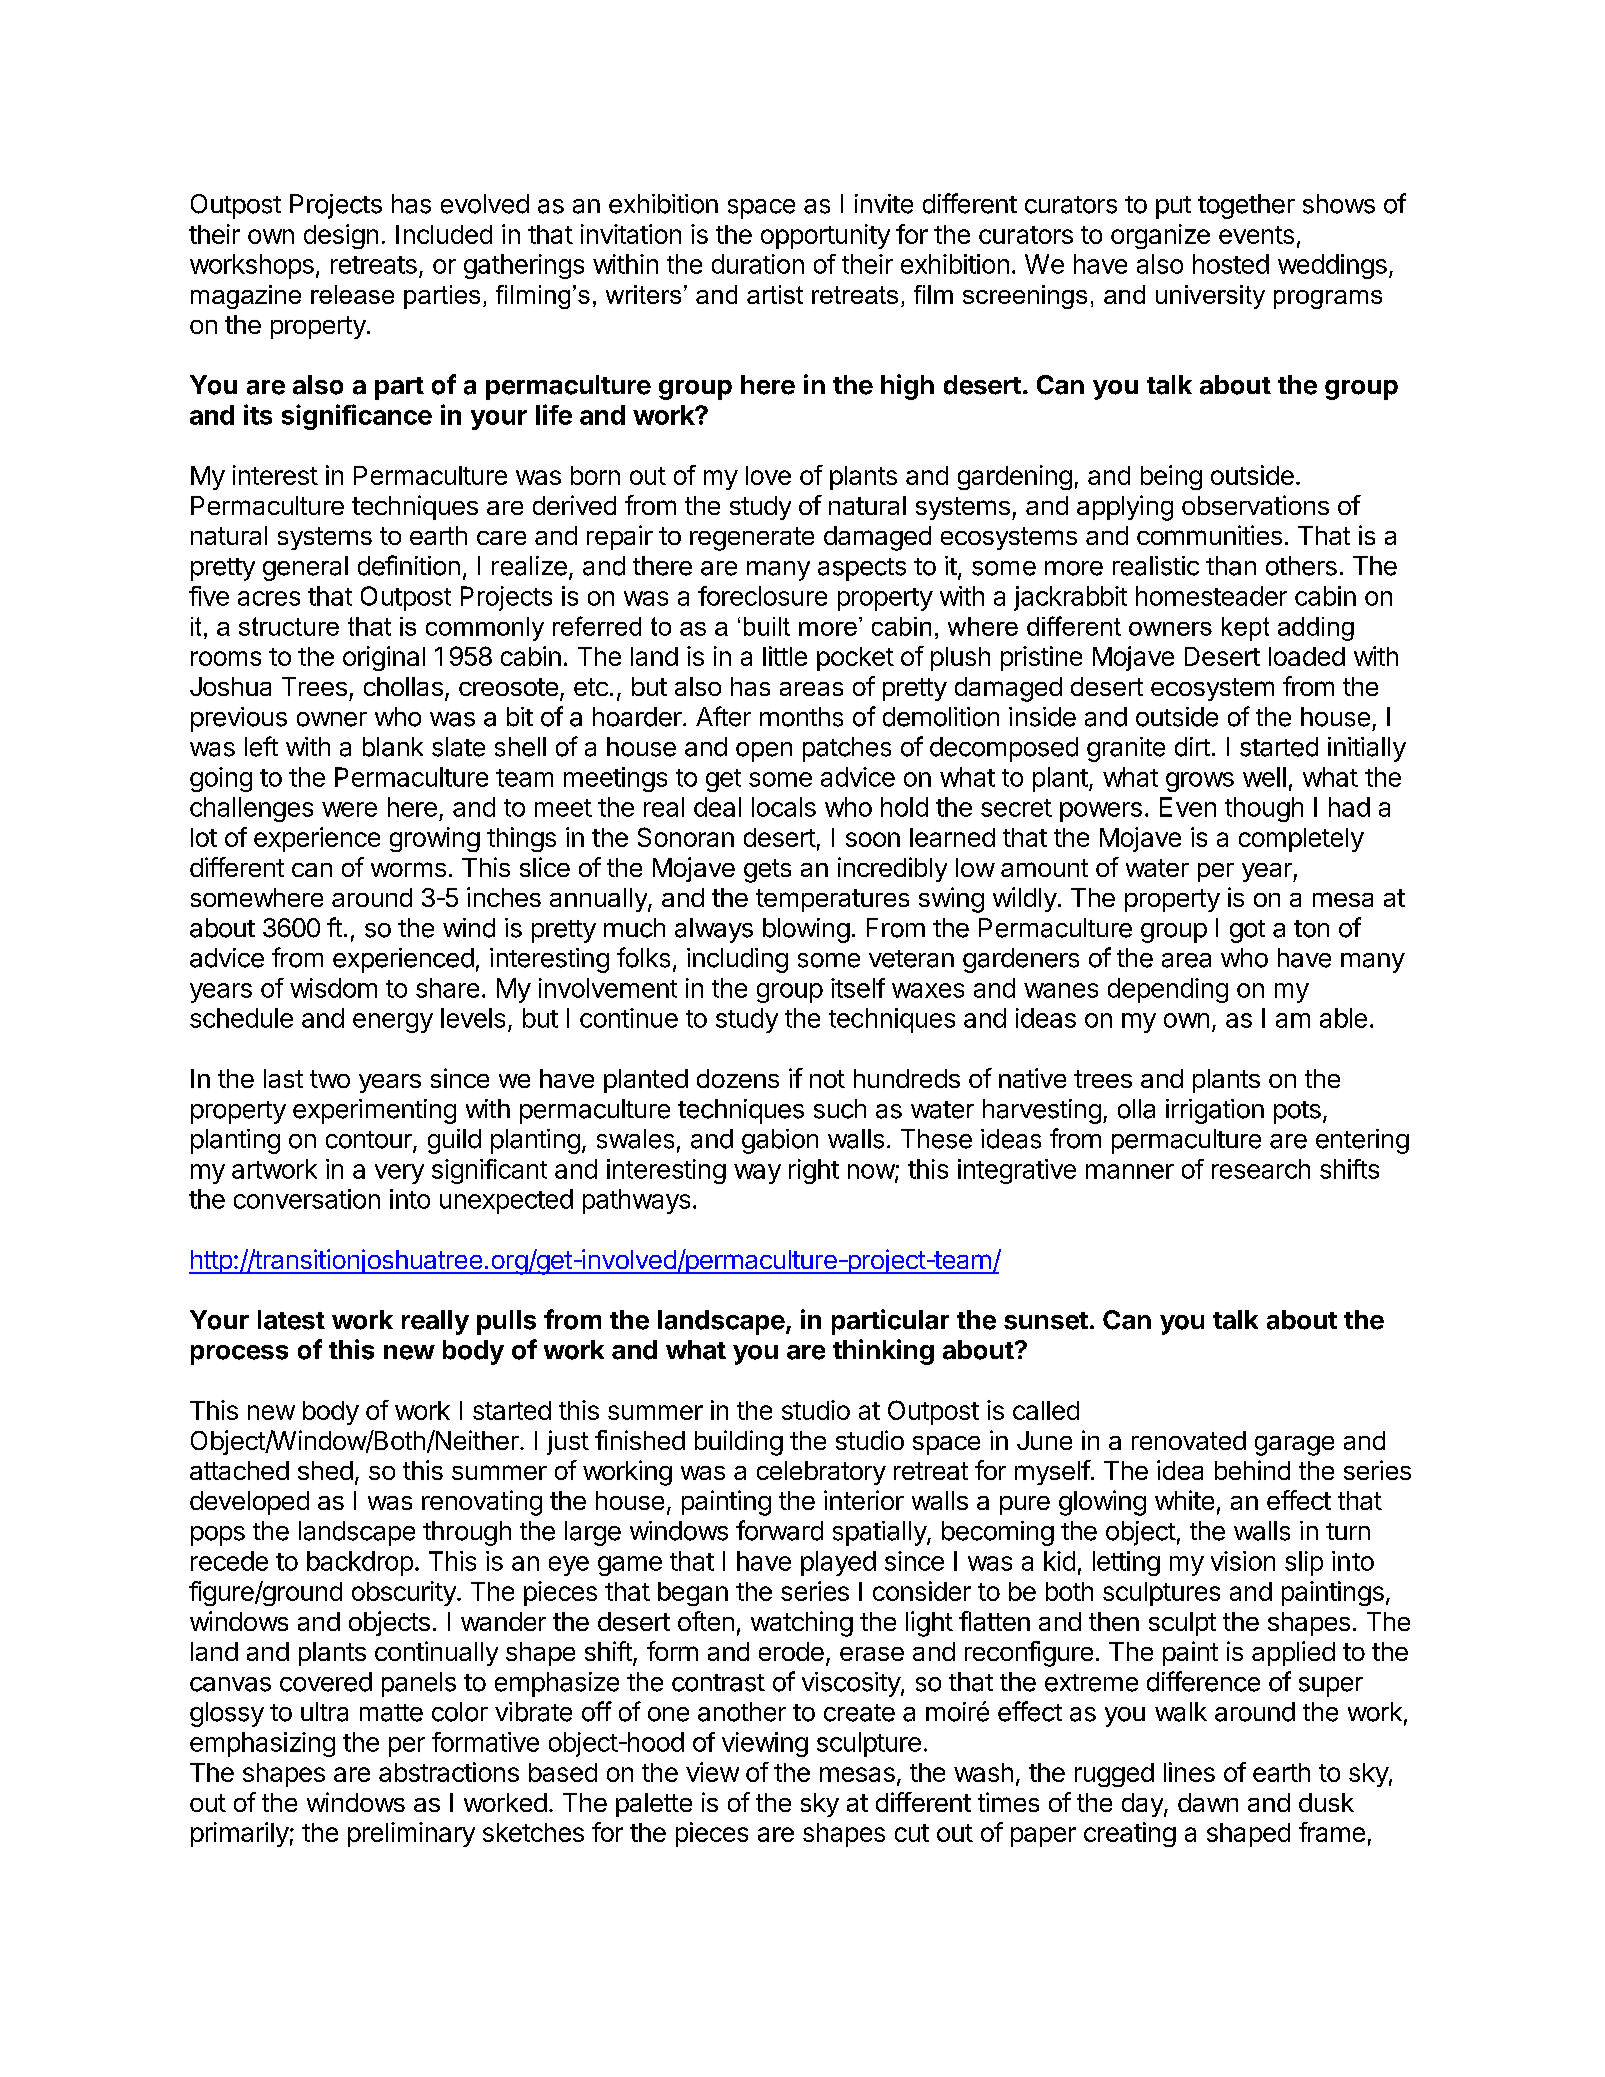  I want to click on thinking, so click(883, 1352).
